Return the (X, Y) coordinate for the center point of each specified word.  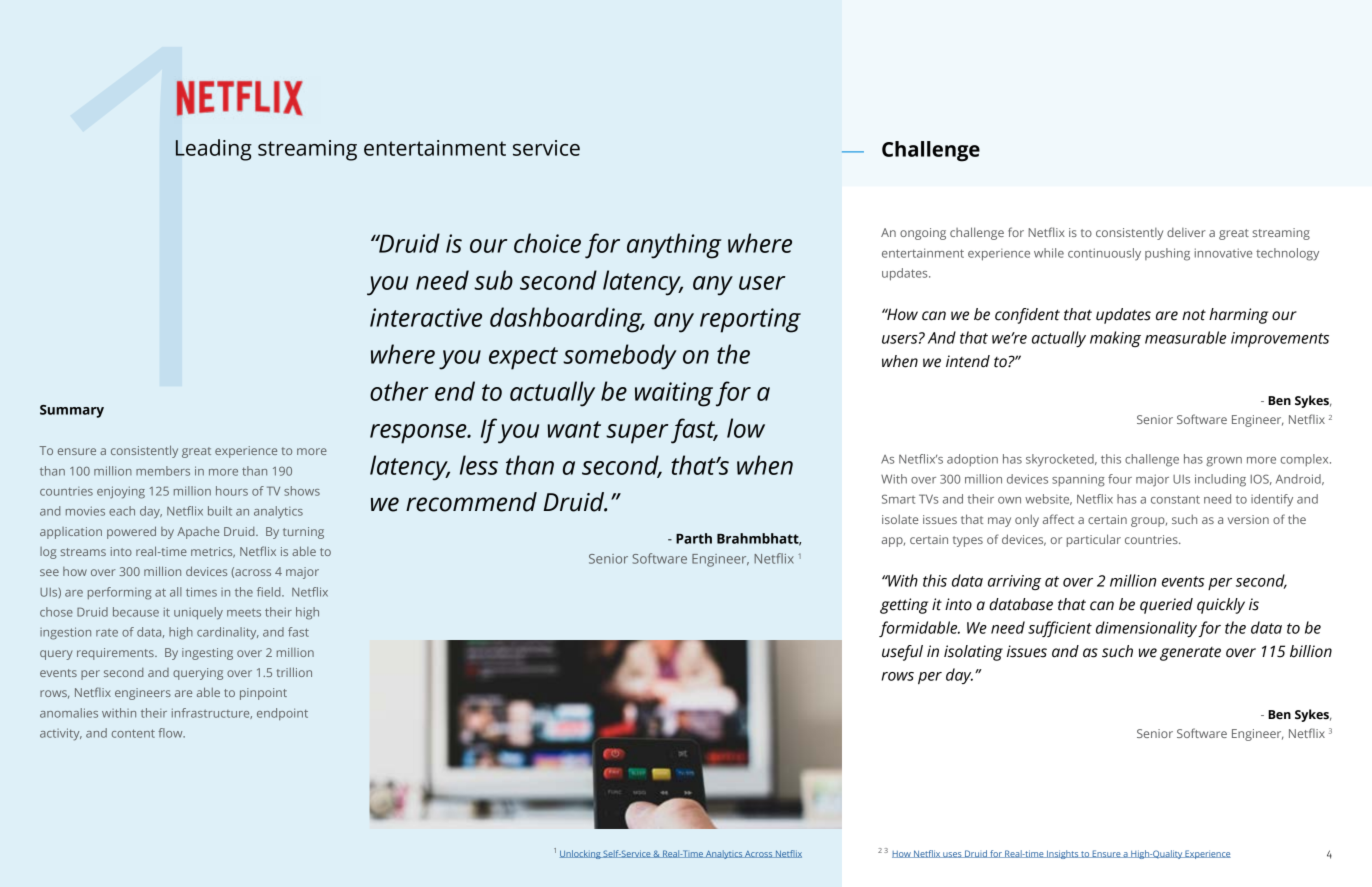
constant (1175, 499)
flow (171, 733)
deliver (1186, 232)
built (220, 511)
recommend (471, 502)
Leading (214, 150)
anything (674, 246)
